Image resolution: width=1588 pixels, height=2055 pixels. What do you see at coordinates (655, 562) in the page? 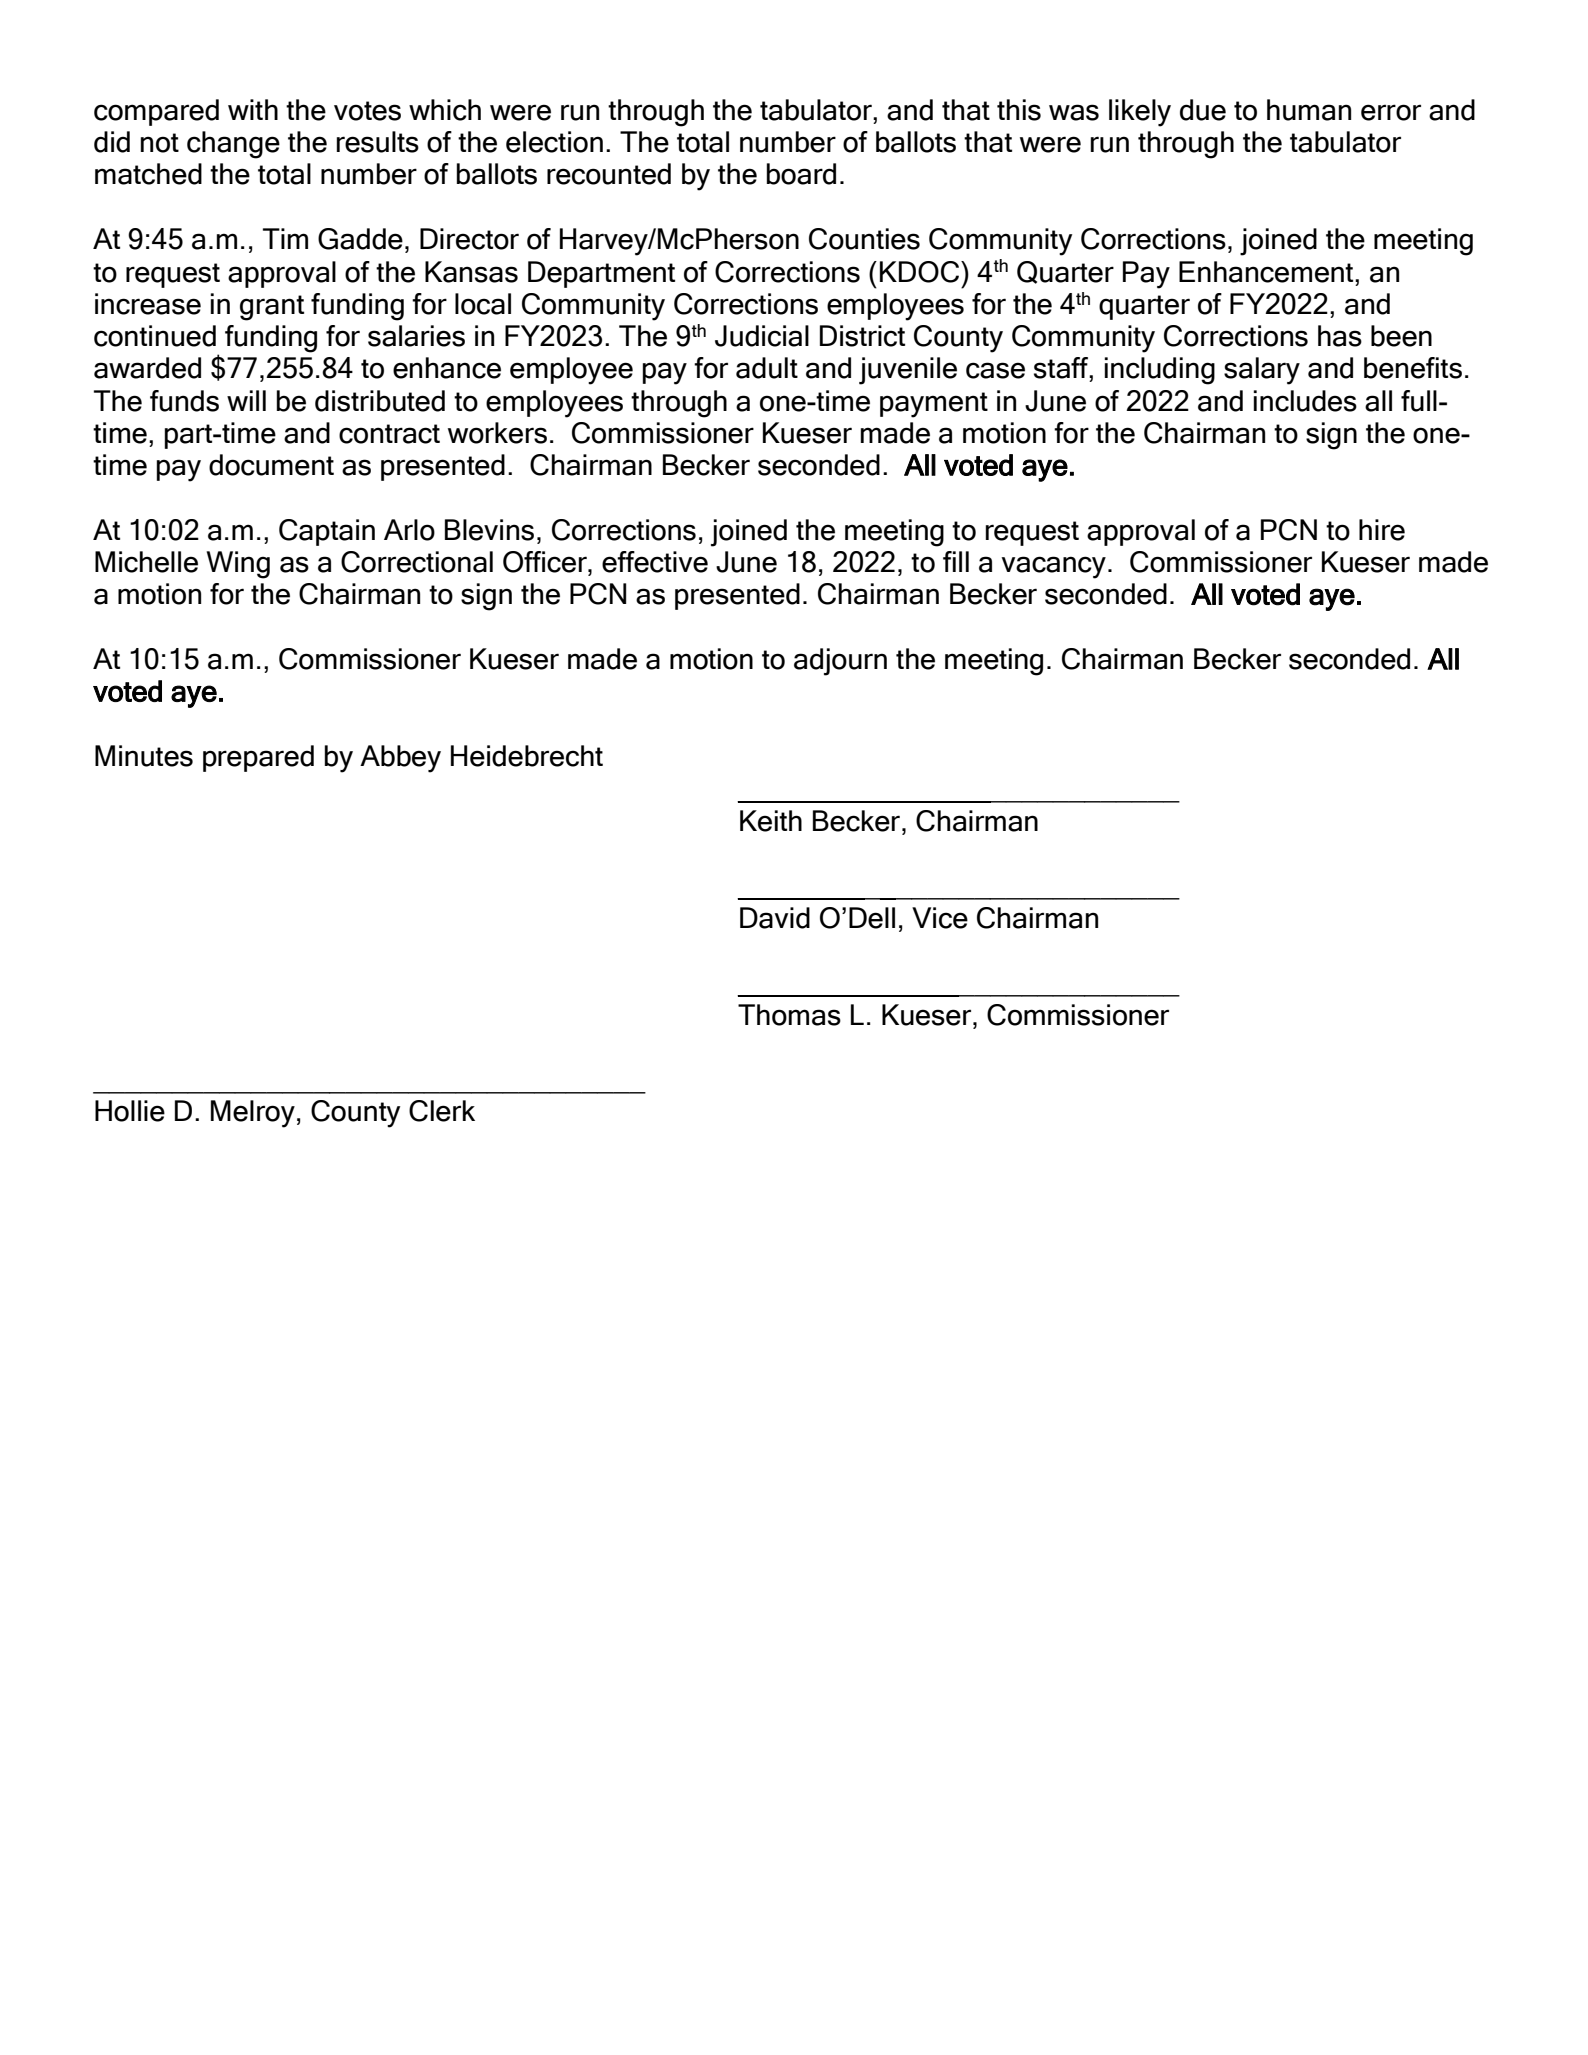
I see `effective` at bounding box center [655, 562].
